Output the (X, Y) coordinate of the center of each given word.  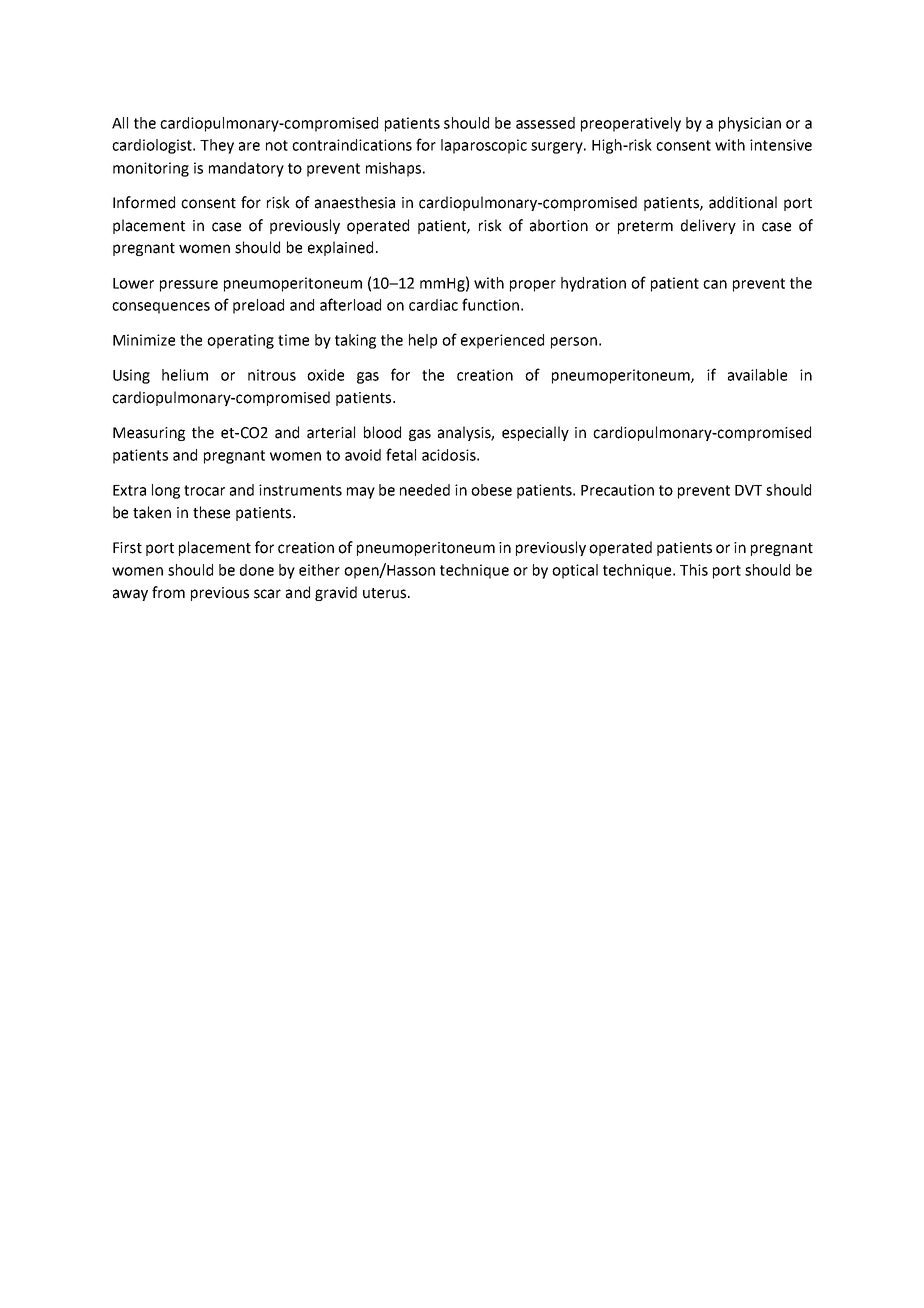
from (168, 592)
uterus (386, 593)
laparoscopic (484, 146)
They (217, 146)
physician (750, 124)
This (694, 570)
